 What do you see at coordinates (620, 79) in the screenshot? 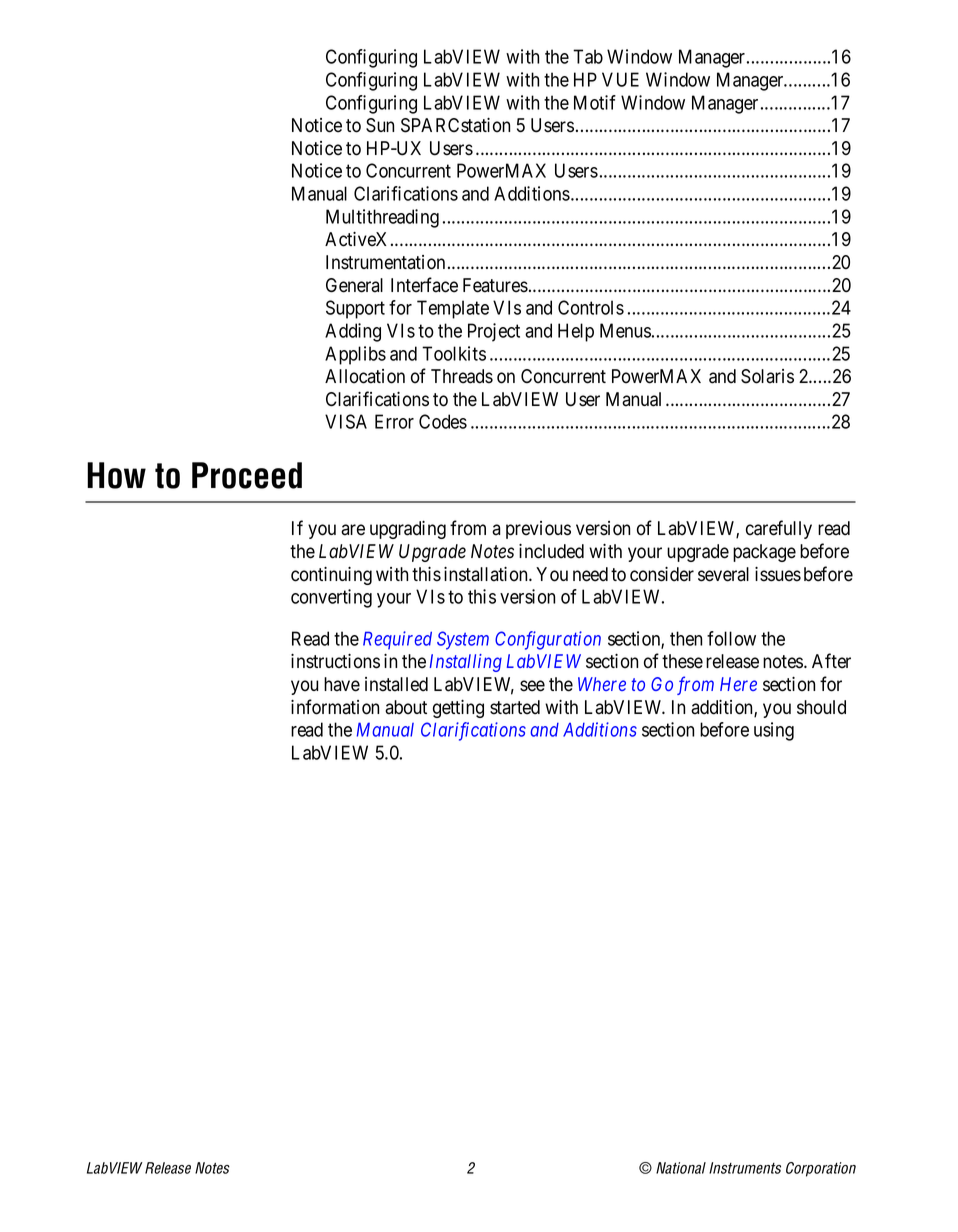
I see `VUE` at bounding box center [620, 79].
